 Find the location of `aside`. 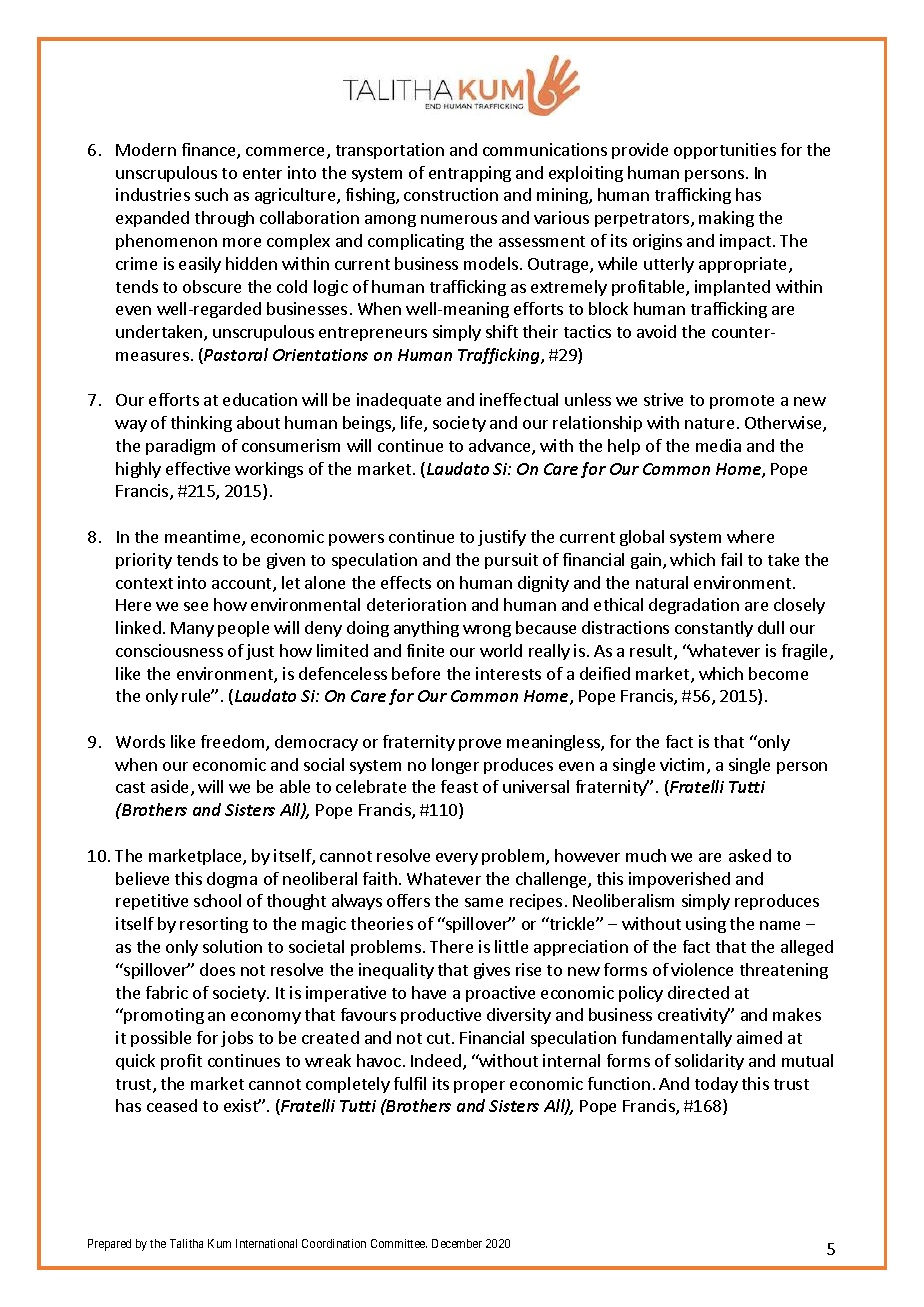

aside is located at coordinates (171, 788).
